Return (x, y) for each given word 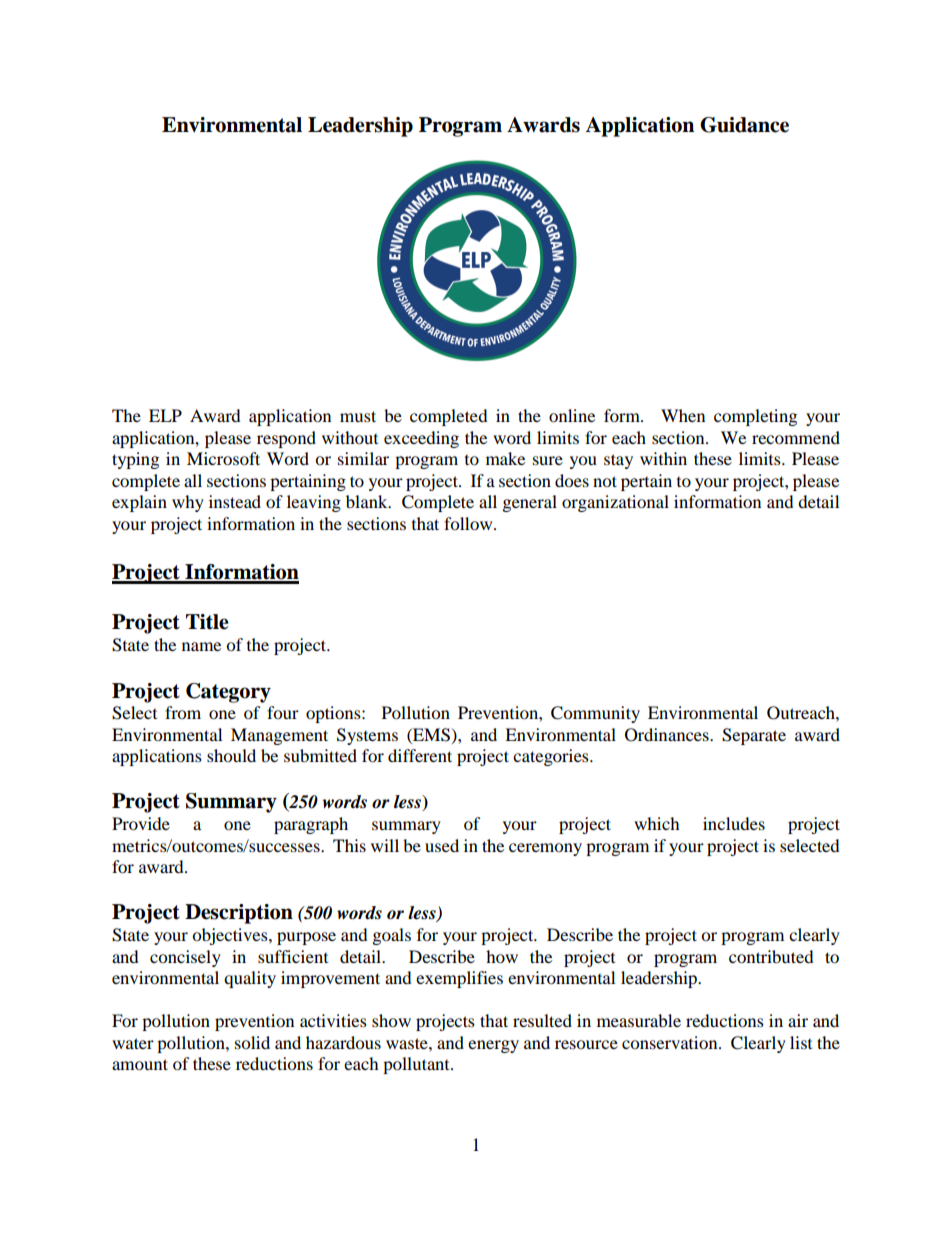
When (683, 415)
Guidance (744, 125)
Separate (754, 736)
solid (252, 1042)
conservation (671, 1042)
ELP (165, 415)
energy (493, 1046)
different (420, 755)
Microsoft (223, 458)
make (505, 458)
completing (755, 417)
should (231, 755)
